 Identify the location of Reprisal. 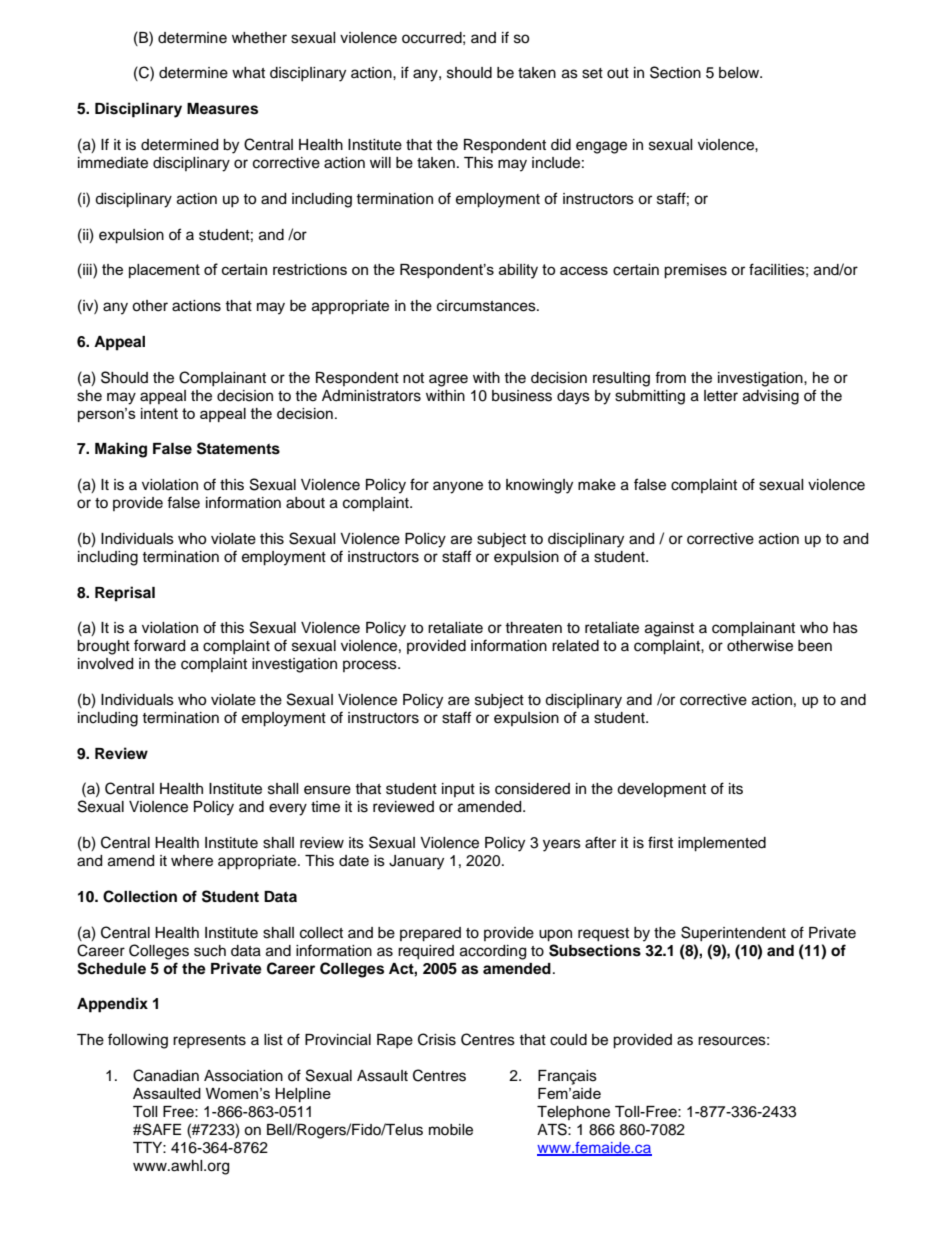
(125, 594).
